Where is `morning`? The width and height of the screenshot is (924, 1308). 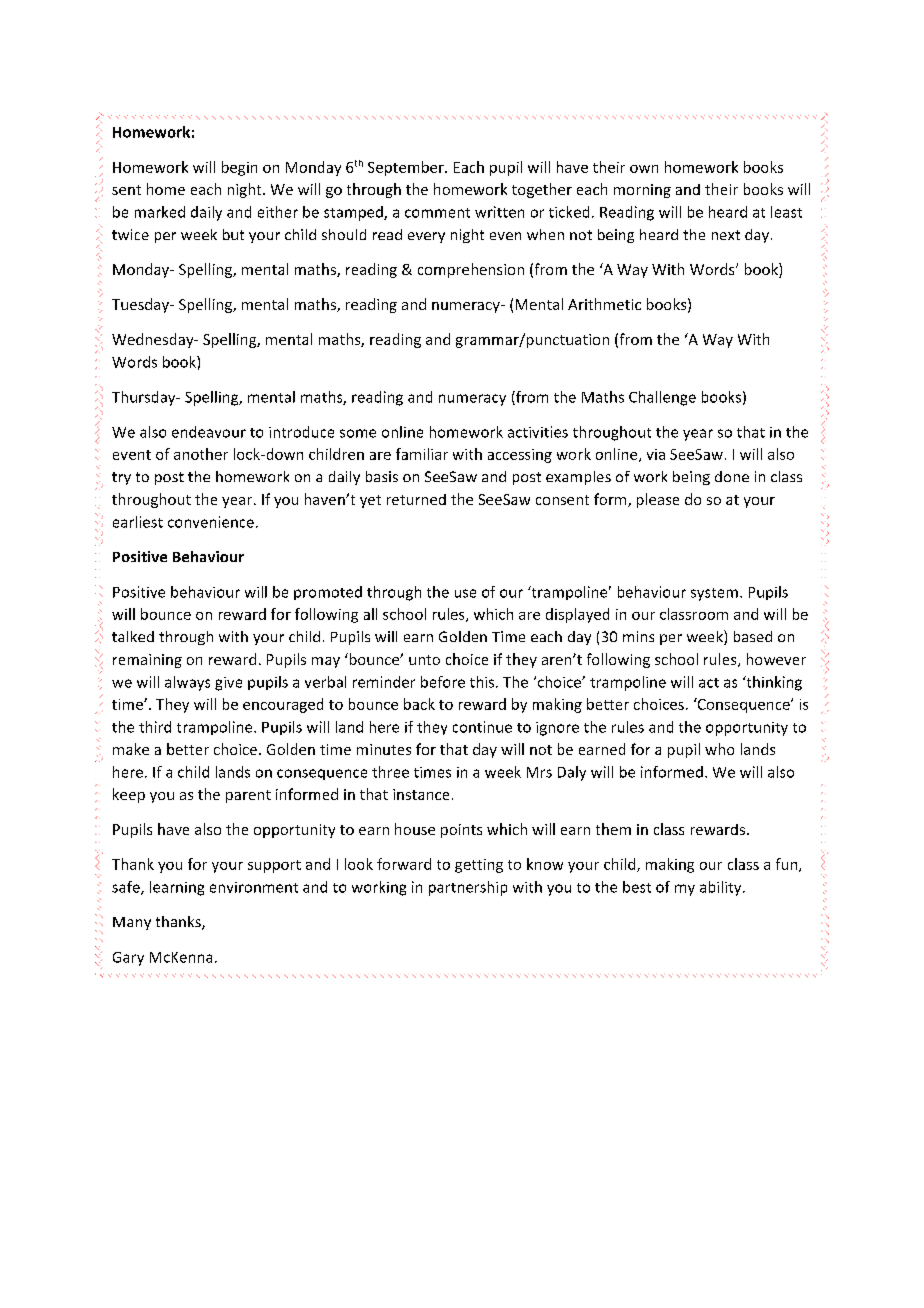
morning is located at coordinates (642, 191).
